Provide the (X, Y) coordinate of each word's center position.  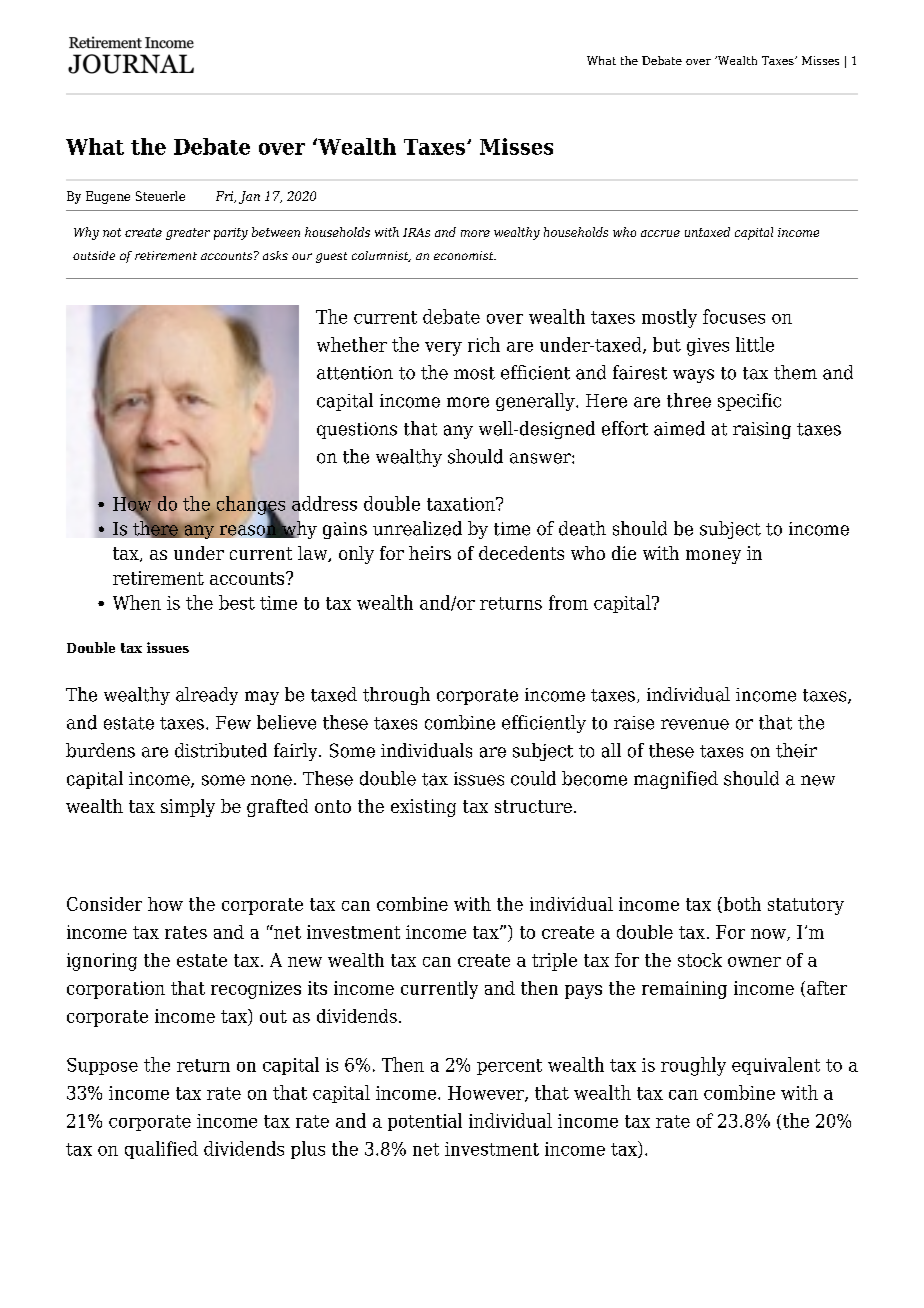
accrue (660, 233)
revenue (695, 724)
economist (465, 255)
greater (188, 234)
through (396, 696)
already (207, 696)
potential (425, 1122)
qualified (161, 1150)
